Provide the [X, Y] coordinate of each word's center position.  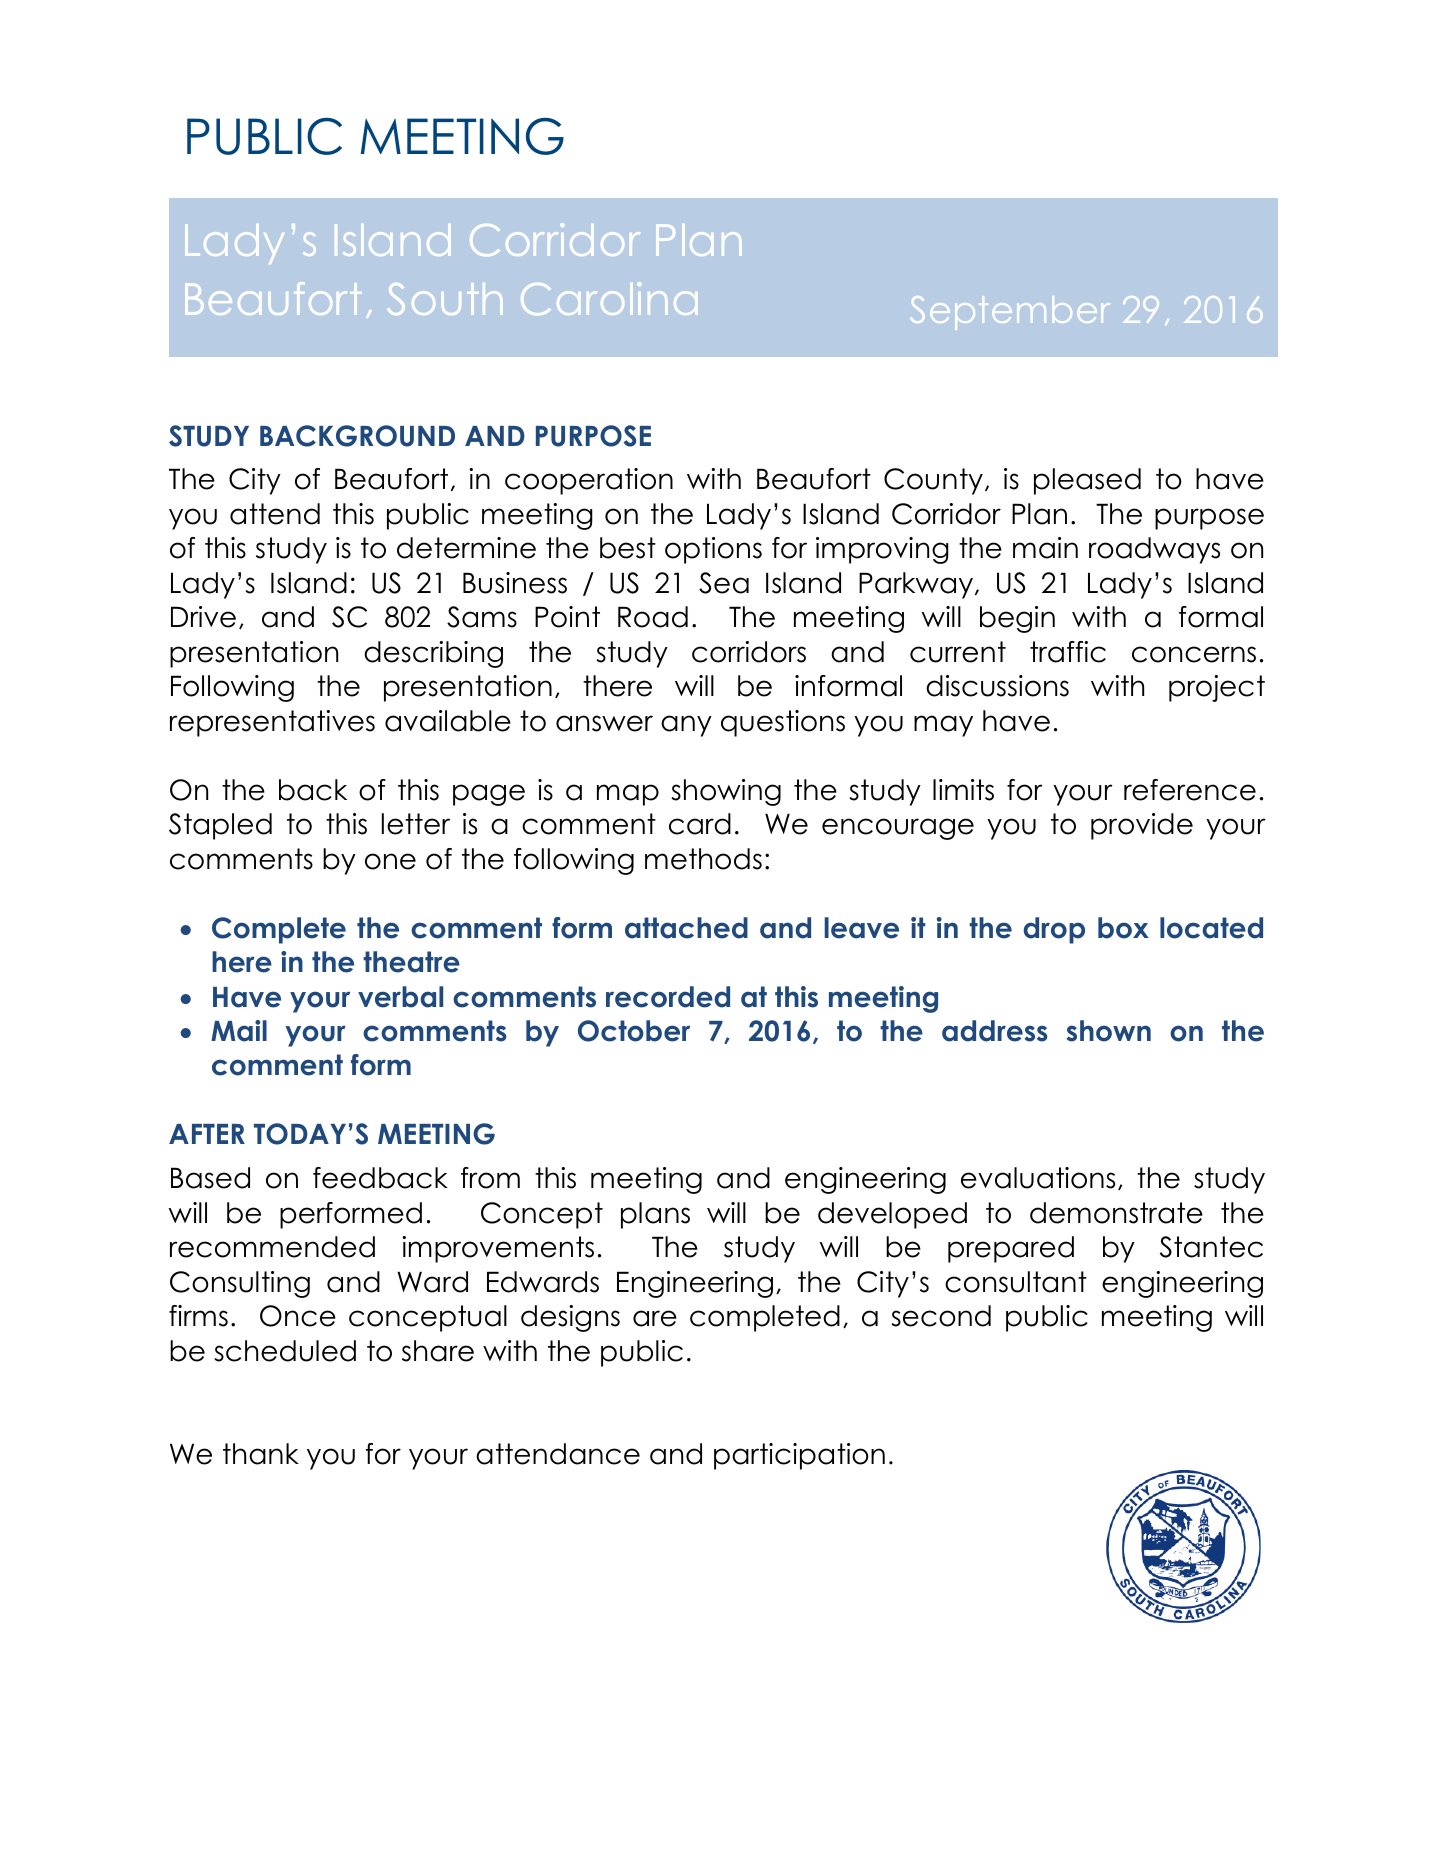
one [390, 861]
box [1123, 928]
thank [261, 1454]
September [1010, 313]
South [445, 299]
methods [703, 859]
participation [799, 1456]
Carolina [609, 298]
